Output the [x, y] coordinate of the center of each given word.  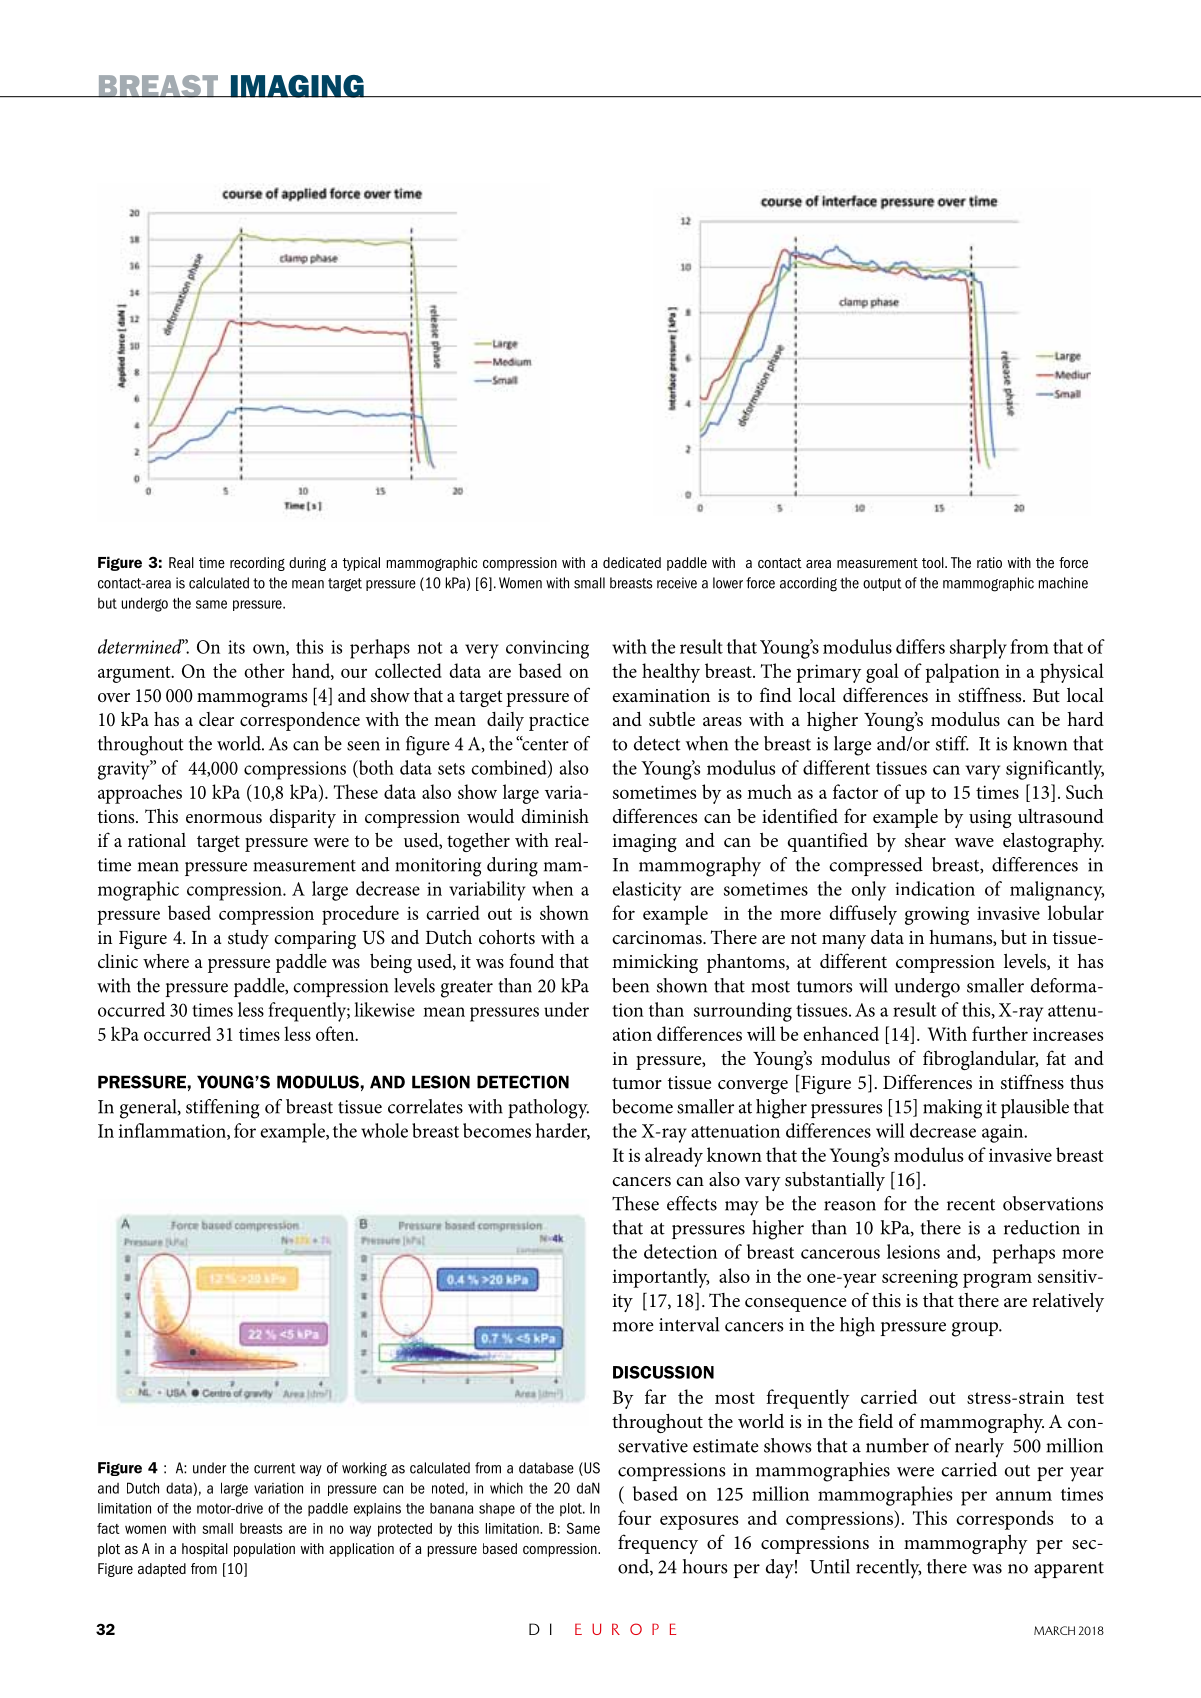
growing [937, 915]
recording [257, 564]
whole [384, 1130]
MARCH [1054, 1630]
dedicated [632, 562]
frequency [658, 1544]
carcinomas [658, 938]
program [997, 1280]
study [248, 939]
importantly [660, 1278]
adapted [162, 1570]
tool [934, 562]
